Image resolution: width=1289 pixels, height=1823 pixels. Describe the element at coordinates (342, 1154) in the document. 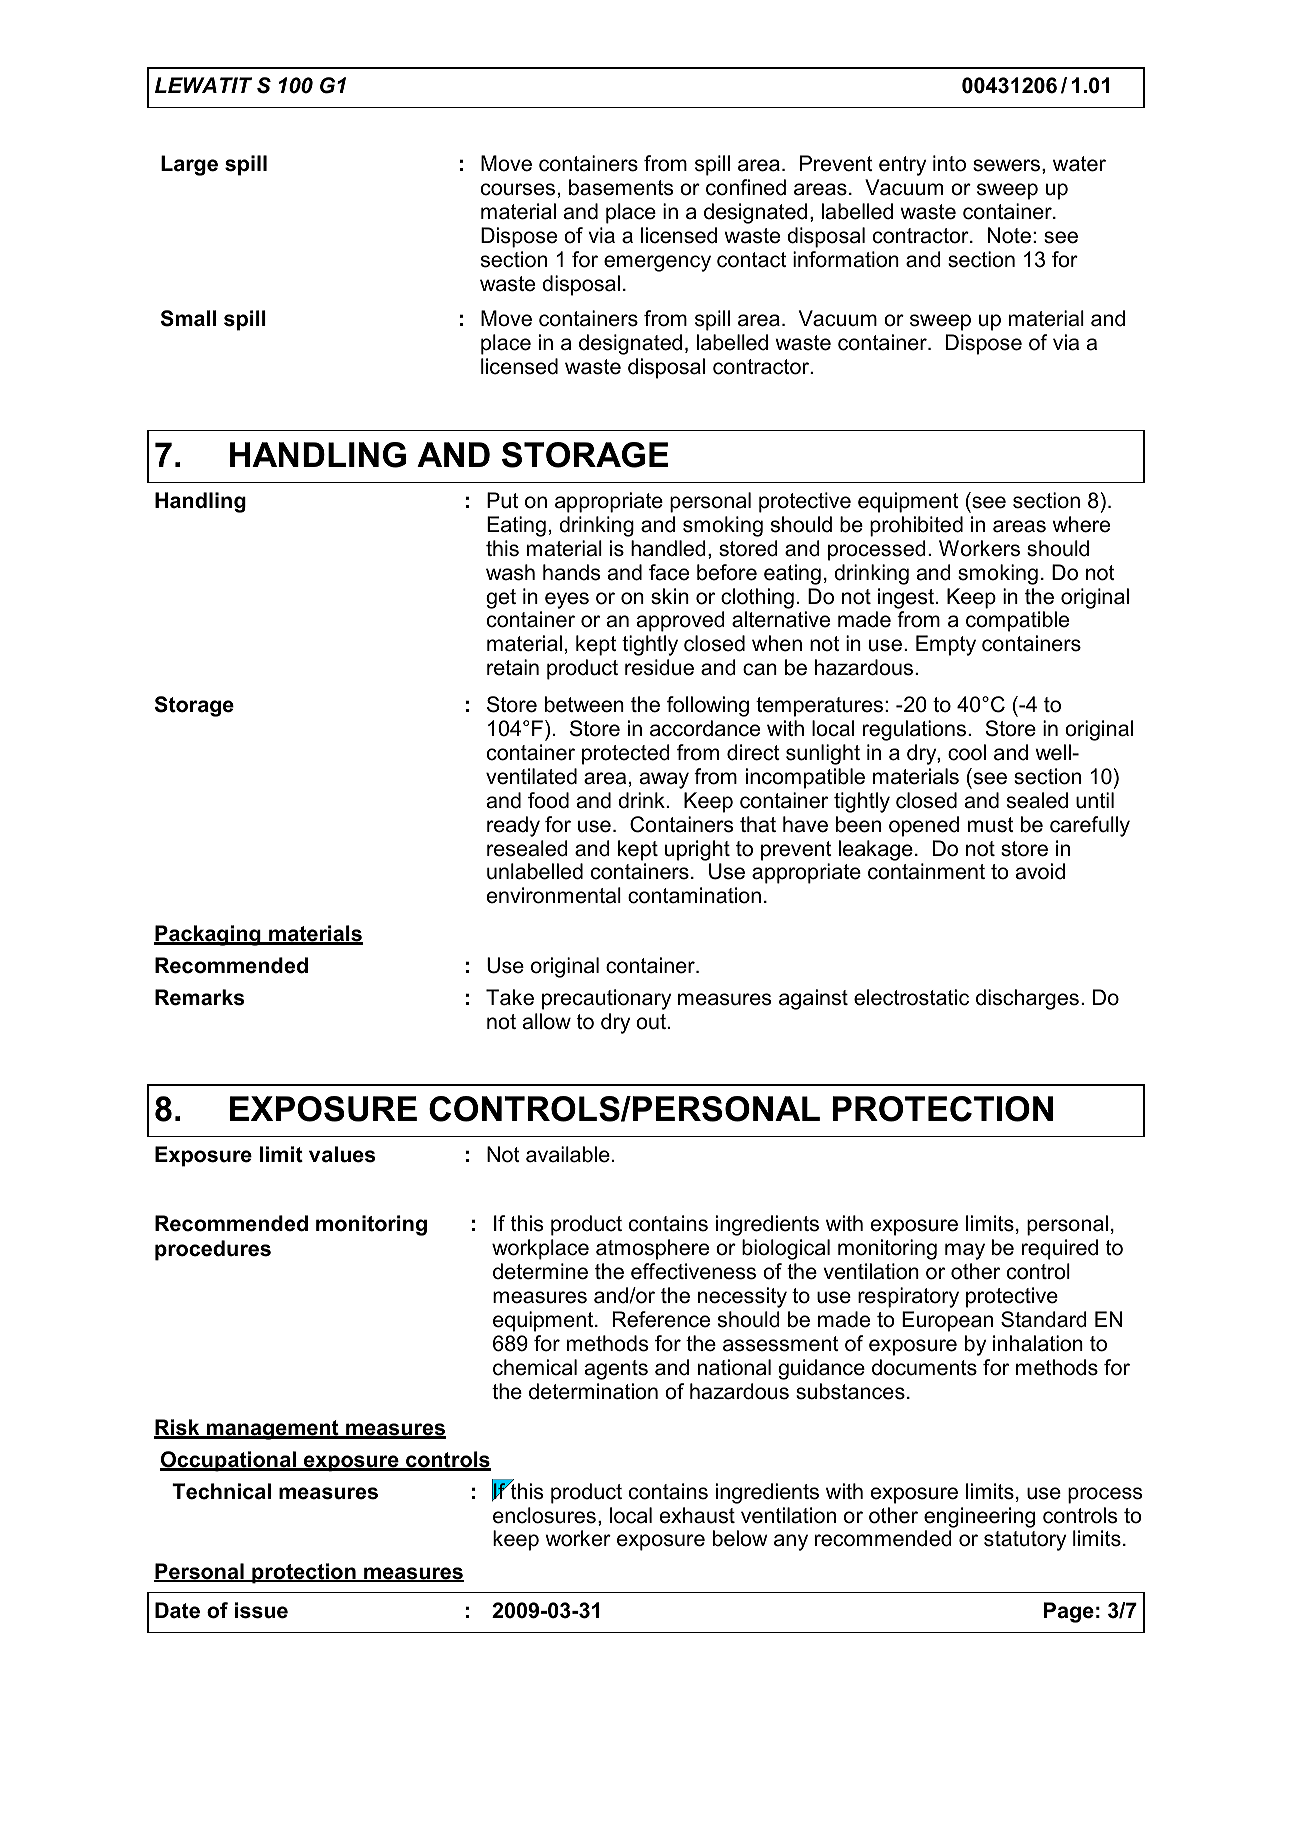

I see `values` at that location.
